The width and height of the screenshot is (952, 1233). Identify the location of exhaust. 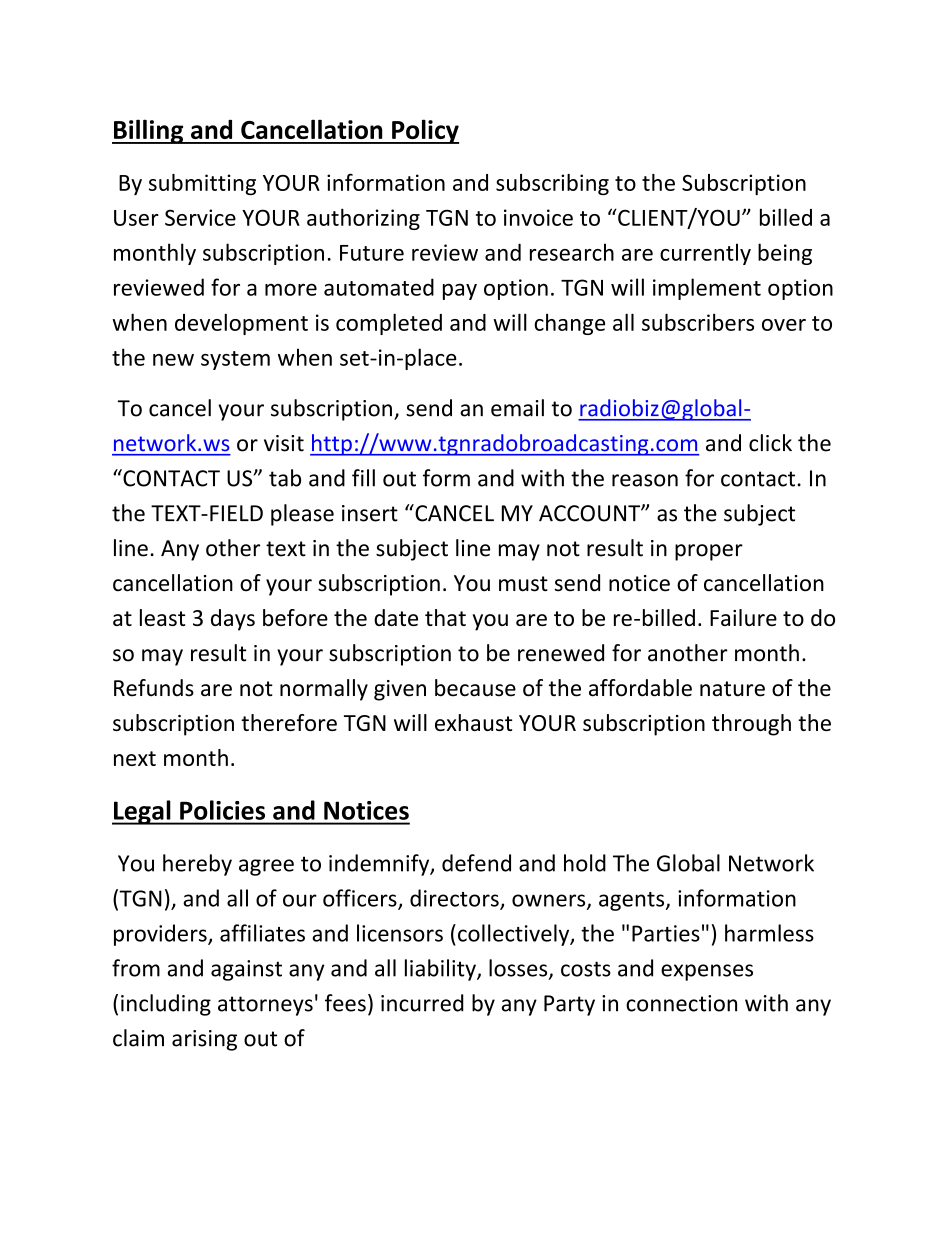
(473, 722).
